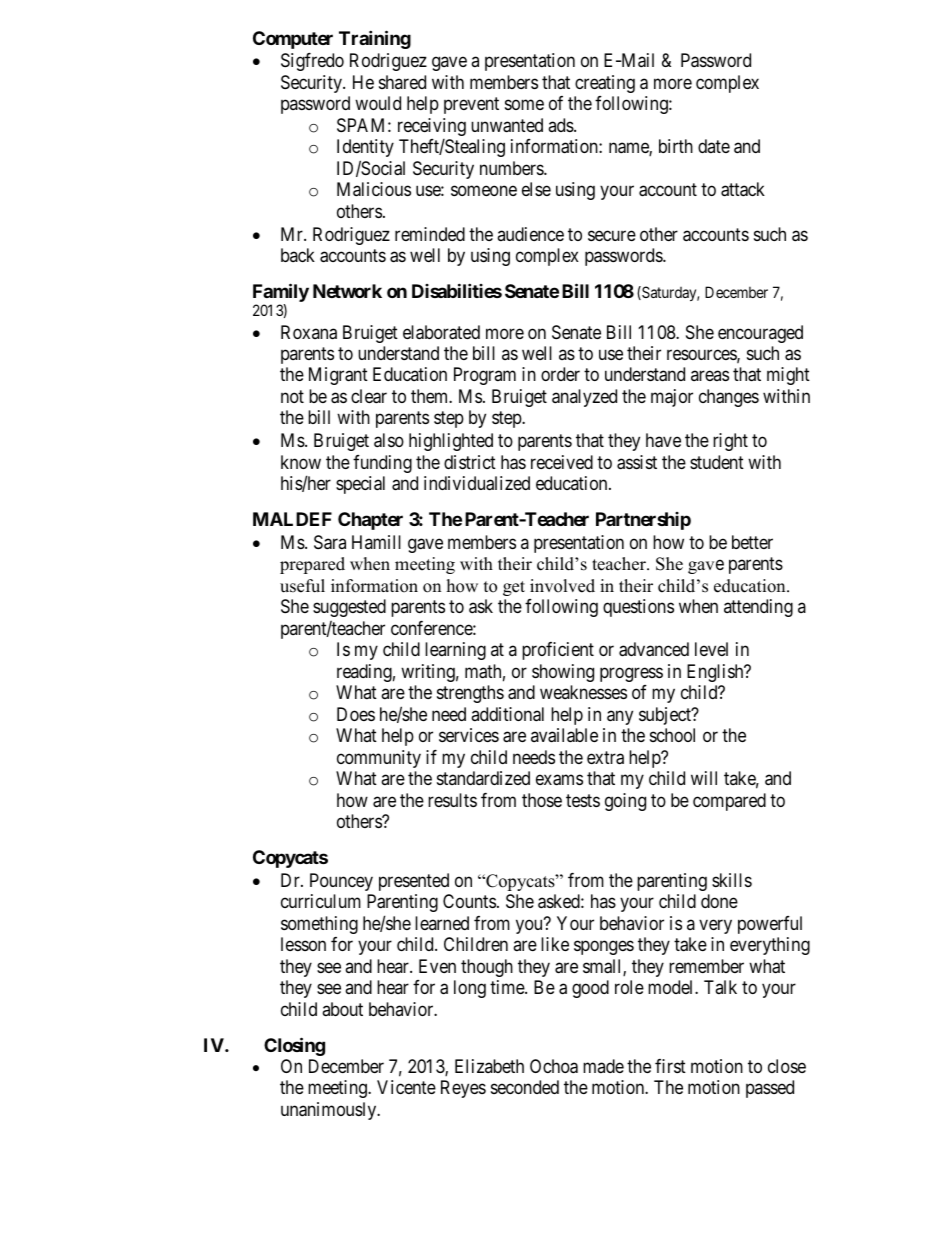 This screenshot has height=1233, width=952. What do you see at coordinates (542, 800) in the screenshot?
I see `those` at bounding box center [542, 800].
